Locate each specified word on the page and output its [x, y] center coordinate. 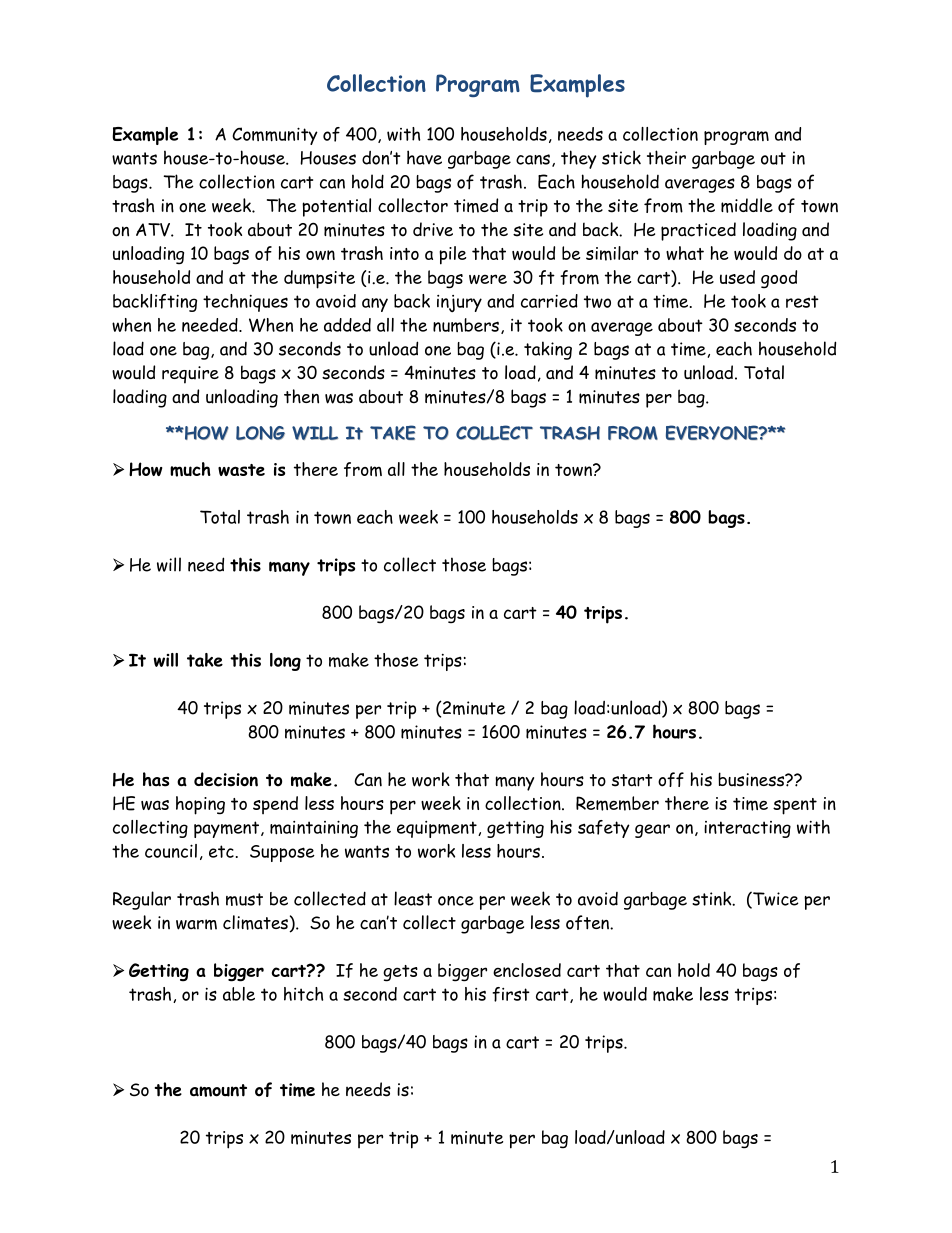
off [671, 779]
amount [218, 1090]
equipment [438, 829]
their [666, 157]
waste [241, 470]
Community [275, 136]
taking [548, 350]
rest [802, 301]
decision [226, 779]
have [424, 157]
